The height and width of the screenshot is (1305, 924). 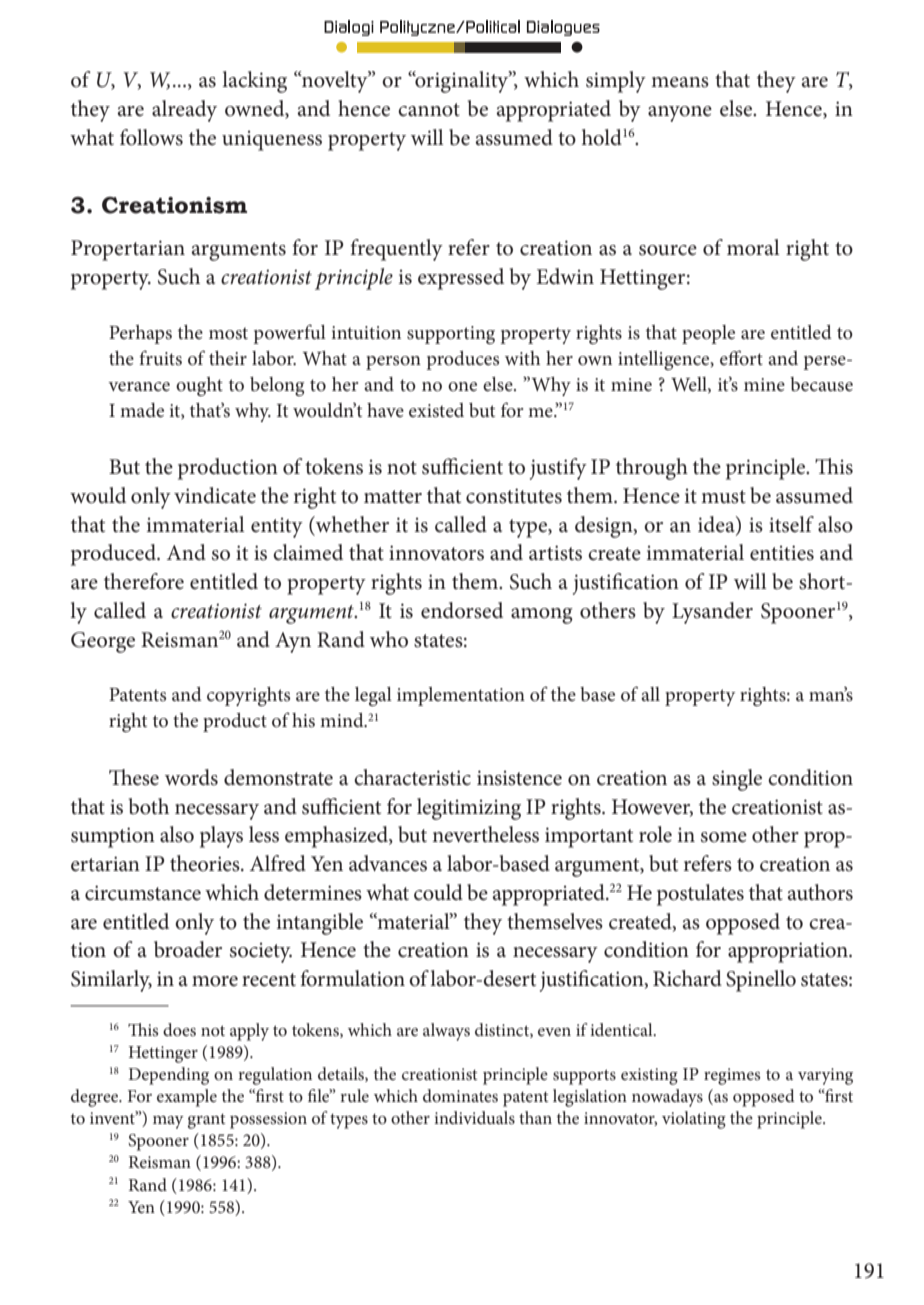 I want to click on must, so click(x=723, y=497).
